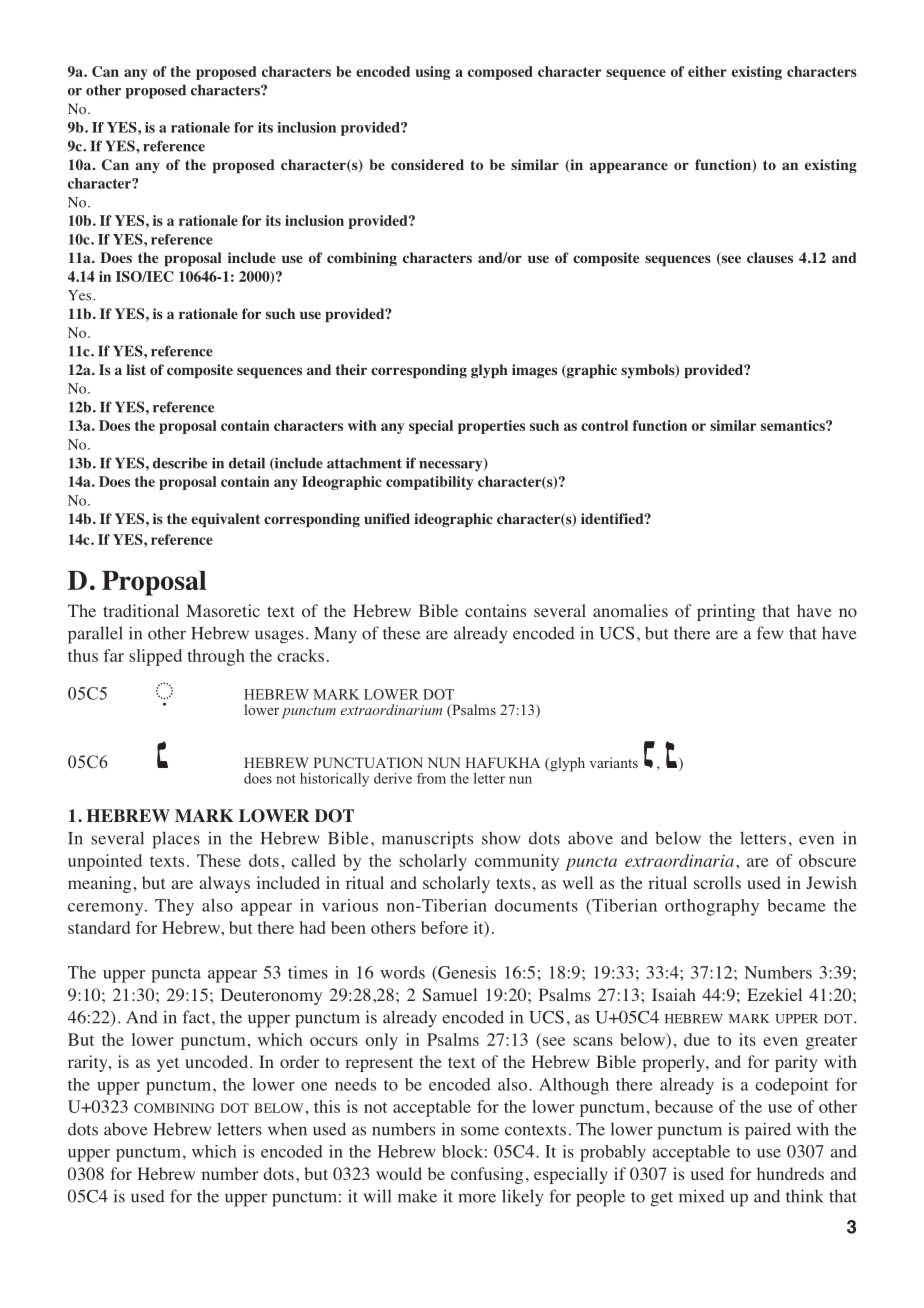  I want to click on Many, so click(335, 635).
